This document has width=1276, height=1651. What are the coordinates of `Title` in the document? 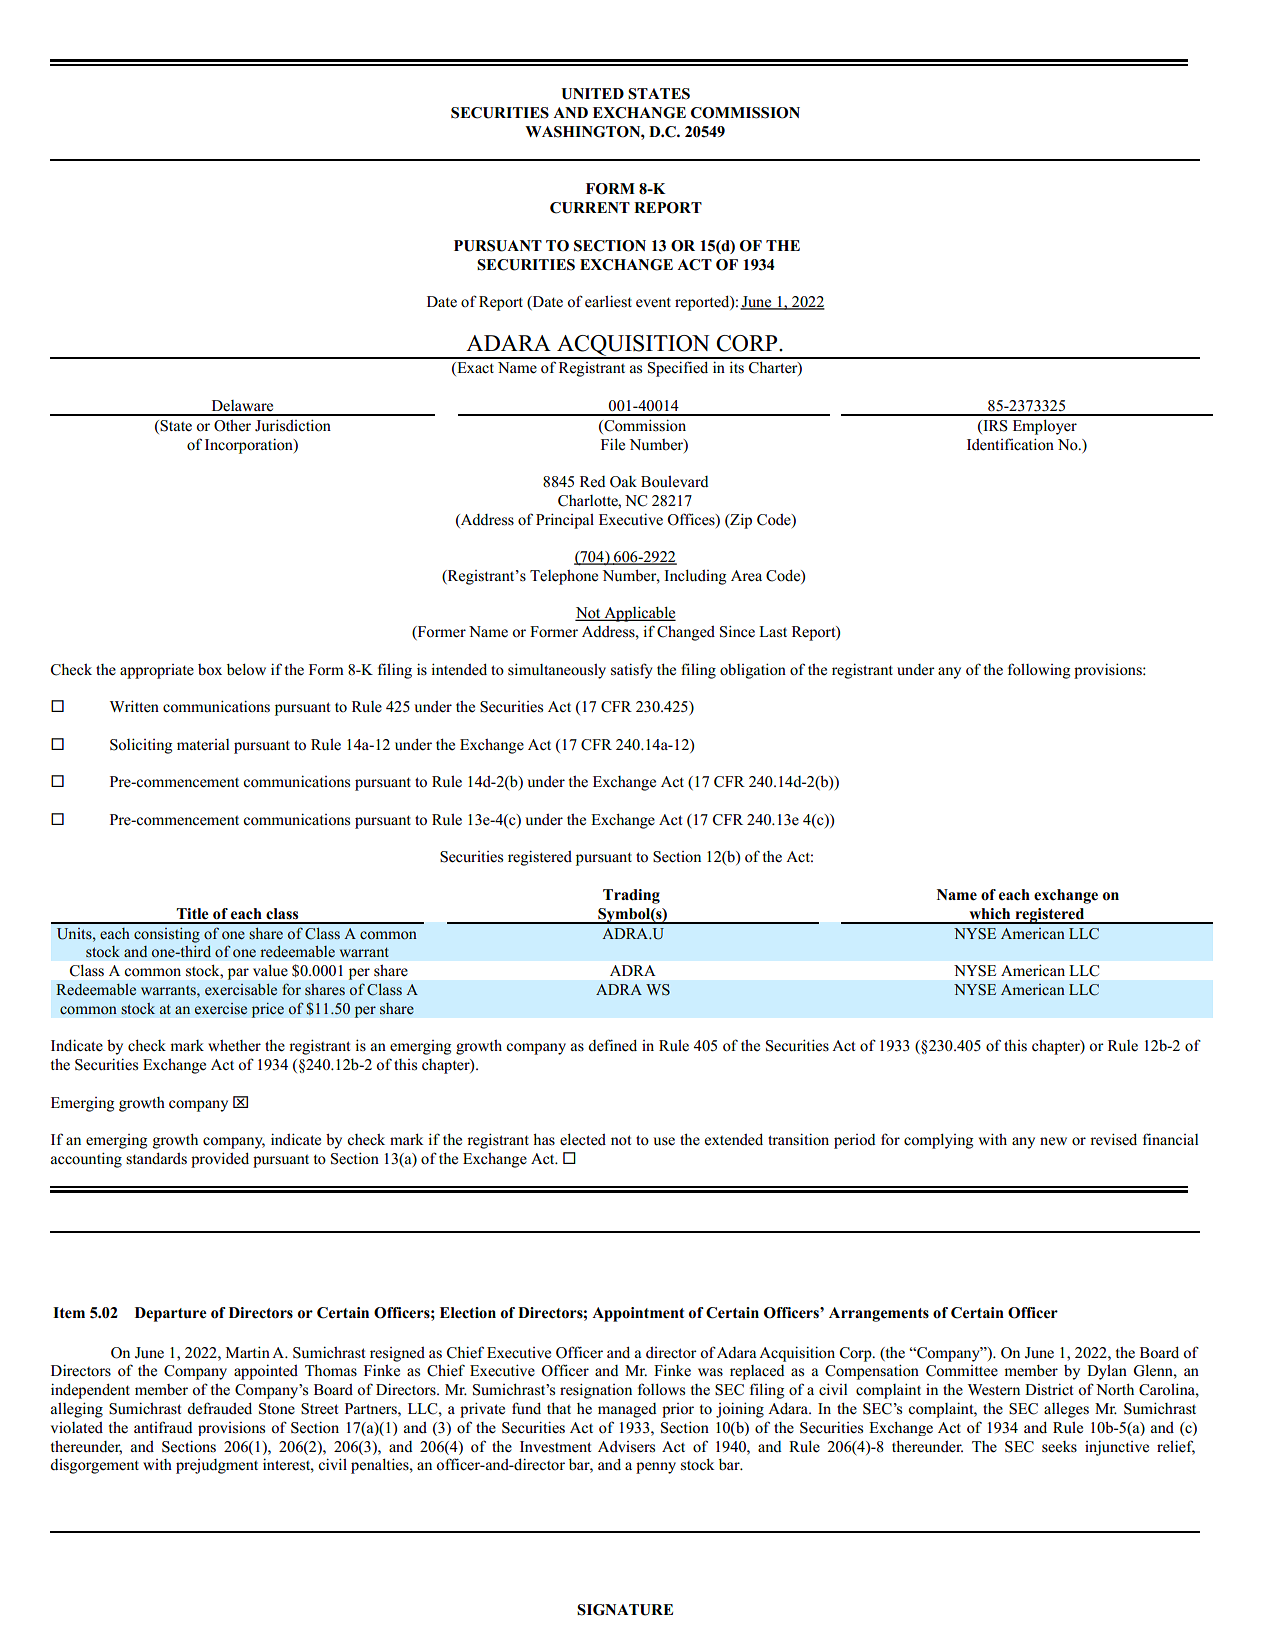 It's located at (193, 913).
